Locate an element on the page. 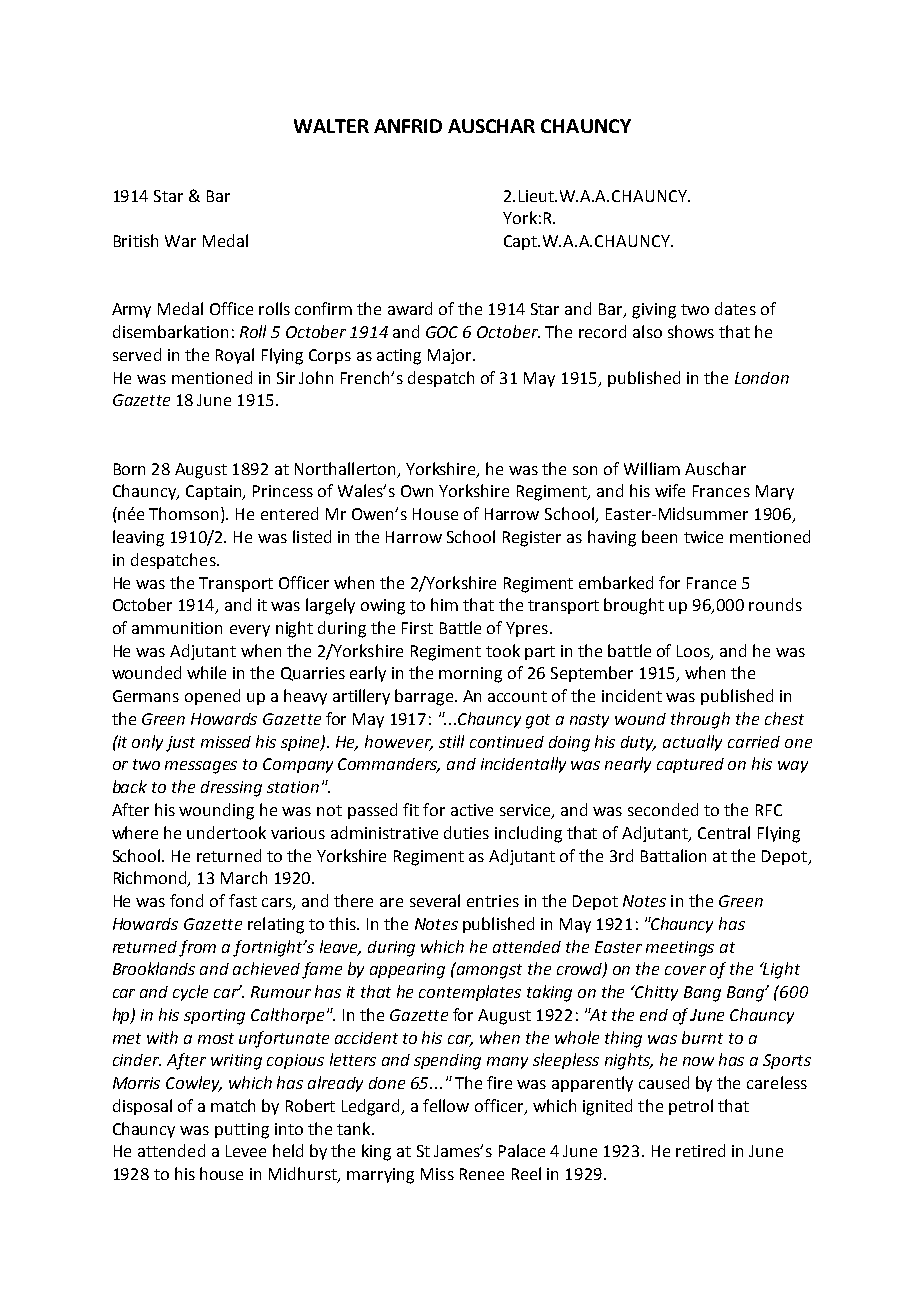 This page has height=1308, width=924. rounds is located at coordinates (775, 604).
